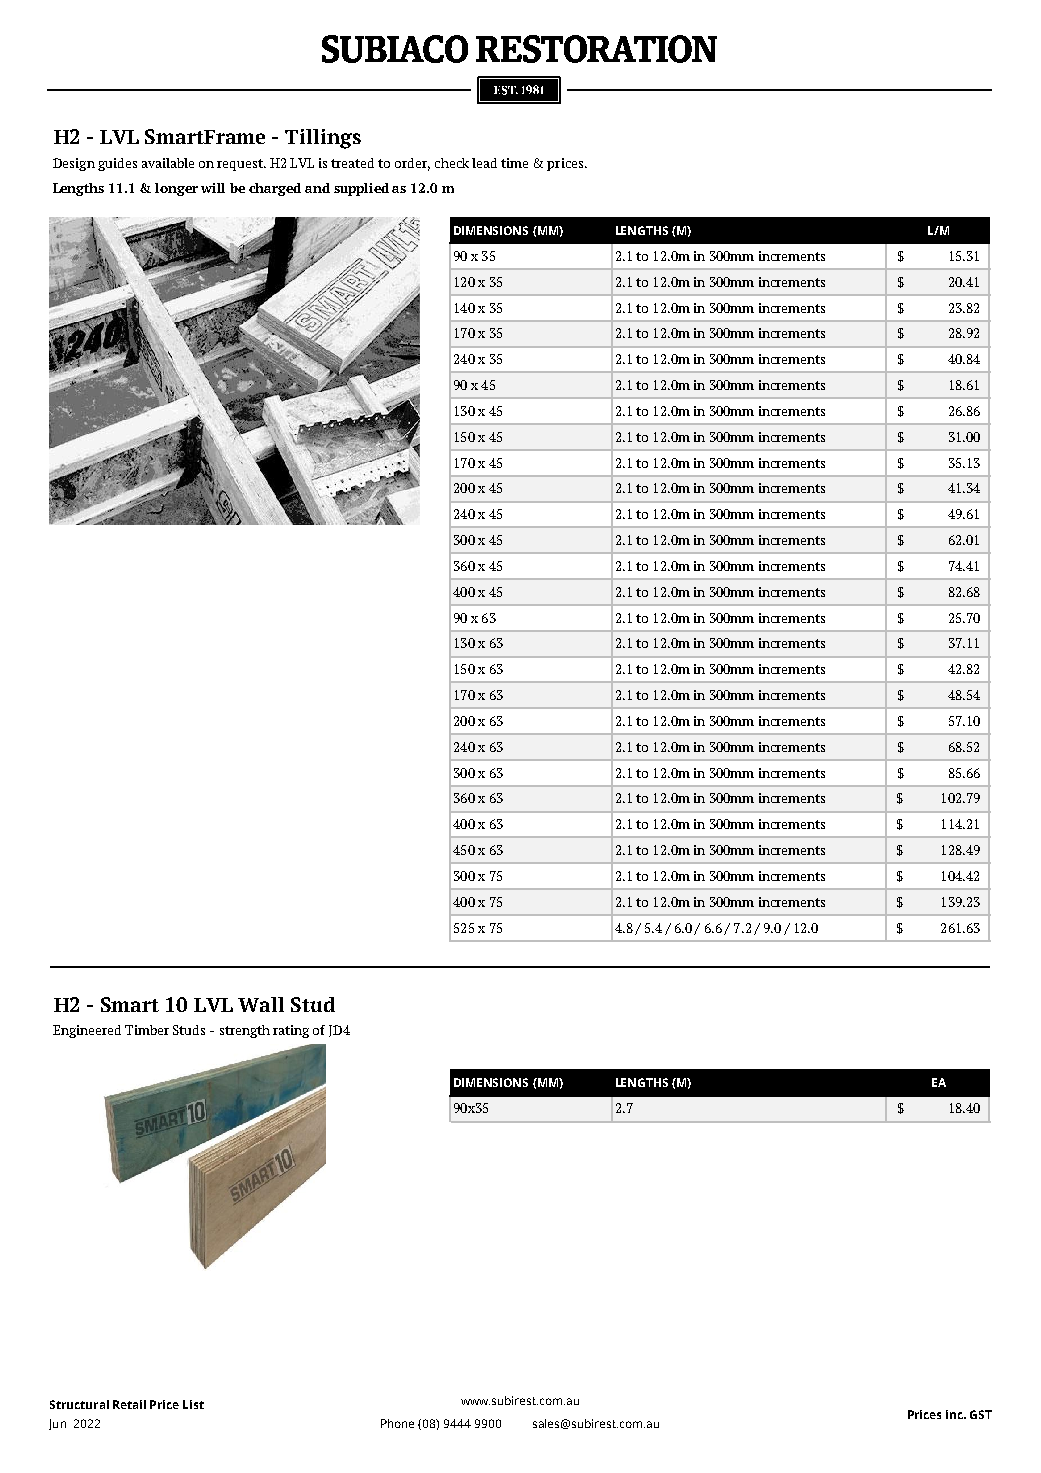 Image resolution: width=1041 pixels, height=1473 pixels. I want to click on strength, so click(245, 1031).
